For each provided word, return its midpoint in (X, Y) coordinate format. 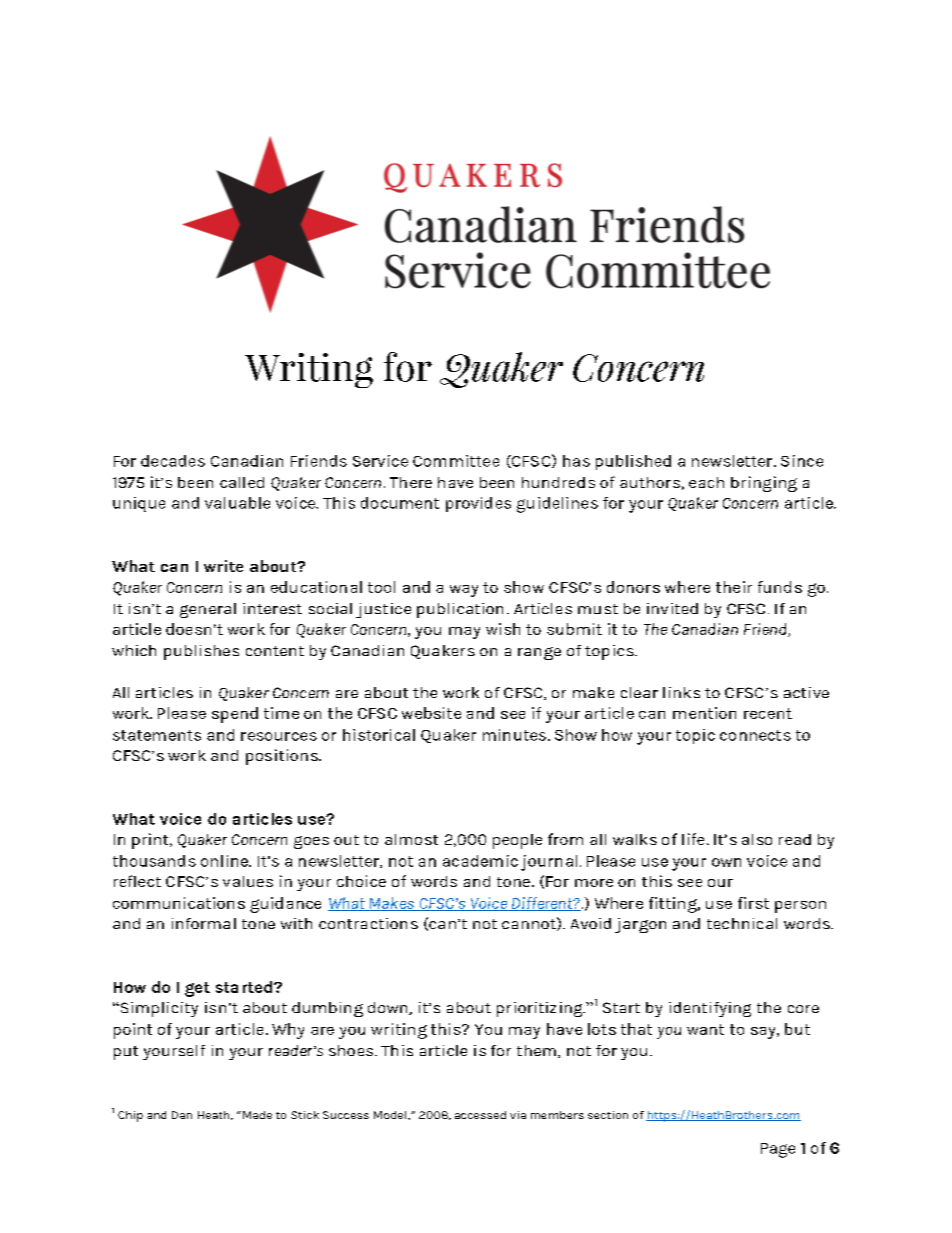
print (151, 841)
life (693, 839)
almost (411, 839)
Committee (456, 461)
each (706, 482)
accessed (480, 1115)
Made (257, 1115)
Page (778, 1150)
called (242, 482)
